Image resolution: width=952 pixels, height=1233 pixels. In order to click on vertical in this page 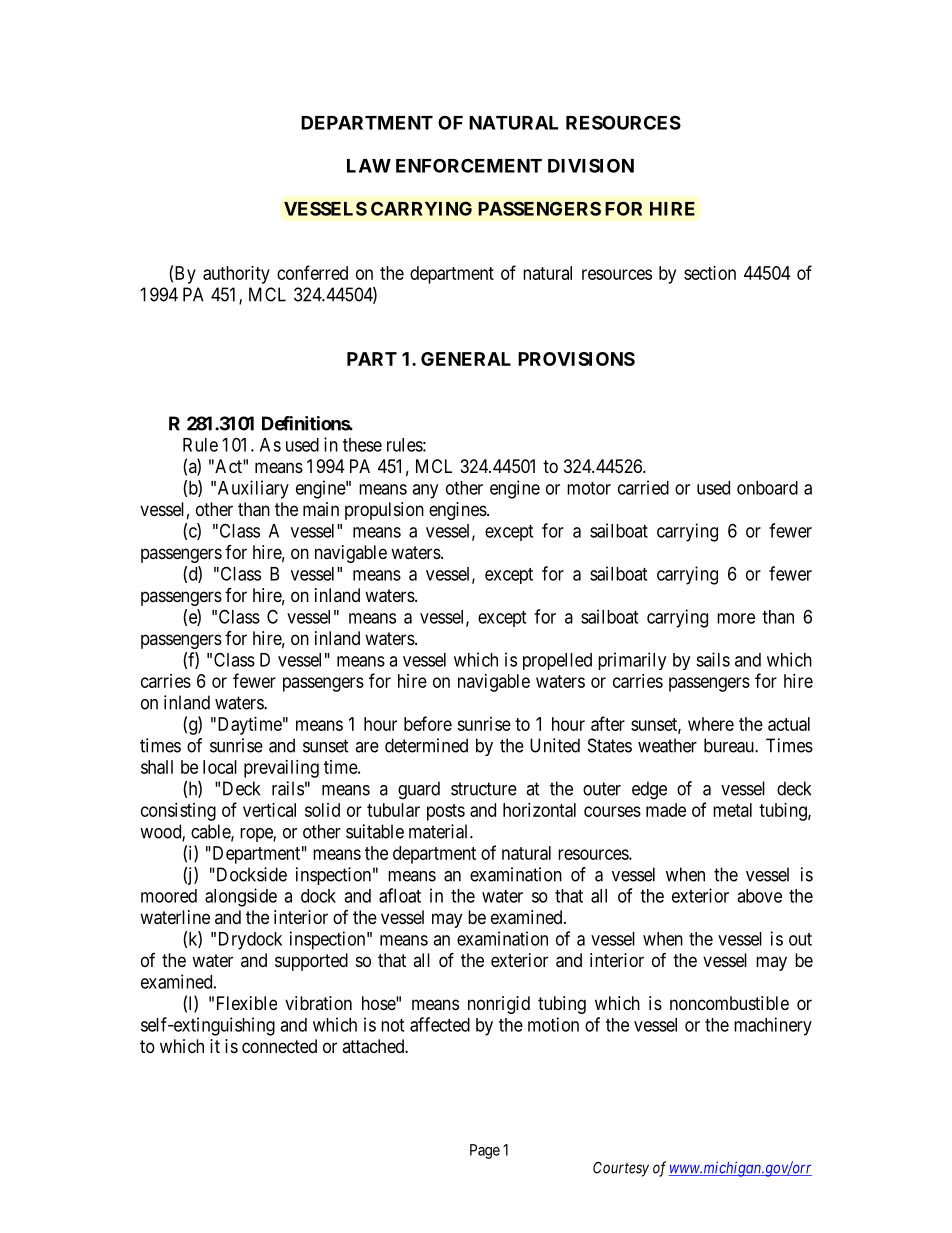, I will do `click(269, 810)`.
